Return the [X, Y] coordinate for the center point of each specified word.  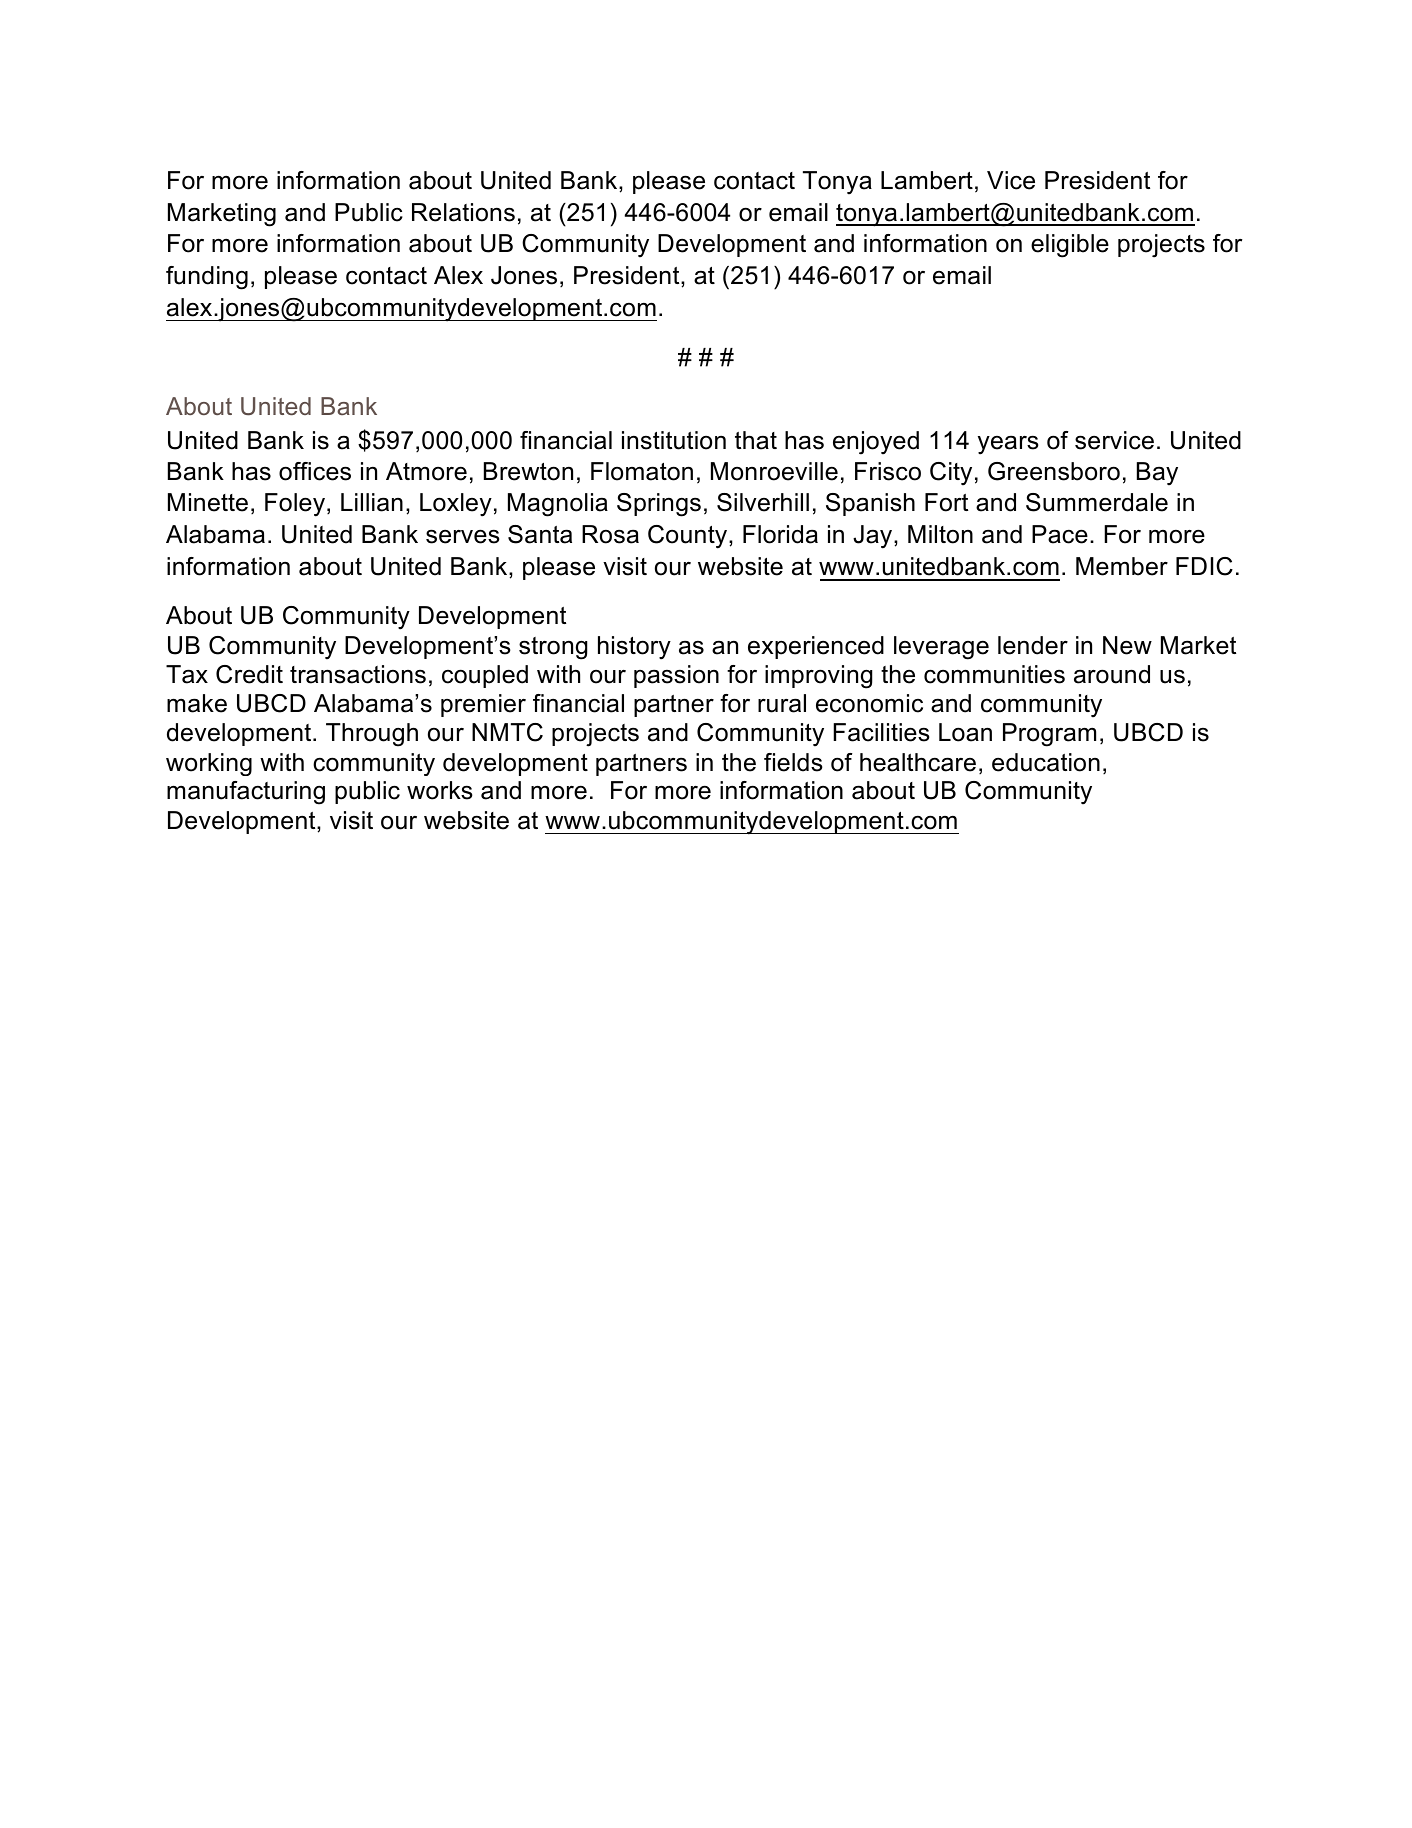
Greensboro [1054, 471]
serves [463, 536]
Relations [463, 212]
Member [1122, 566]
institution [674, 440]
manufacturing [246, 793]
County [689, 537]
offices [315, 471]
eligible [1070, 246]
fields [793, 762]
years [1008, 445]
